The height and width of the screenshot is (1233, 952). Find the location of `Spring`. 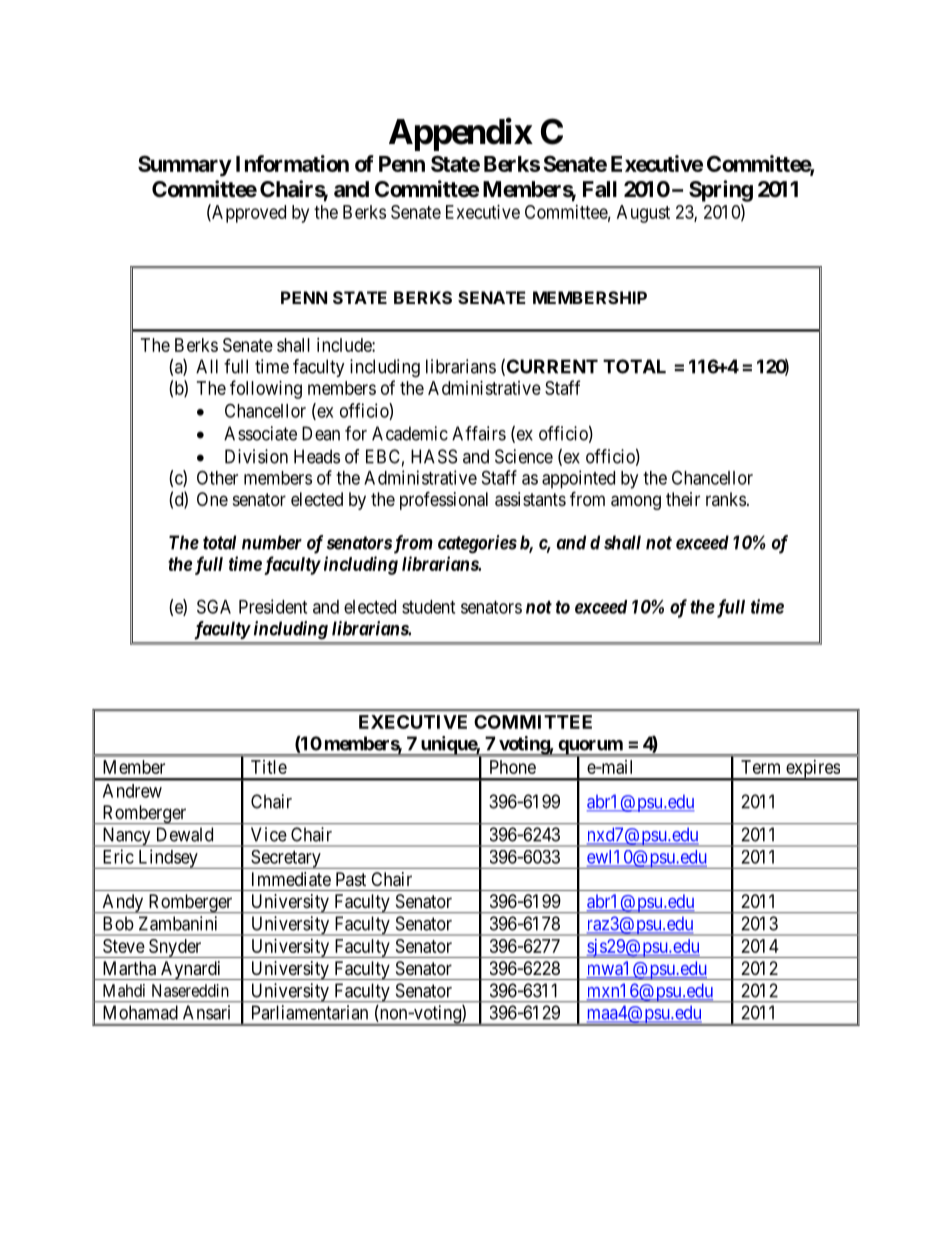

Spring is located at coordinates (721, 191).
